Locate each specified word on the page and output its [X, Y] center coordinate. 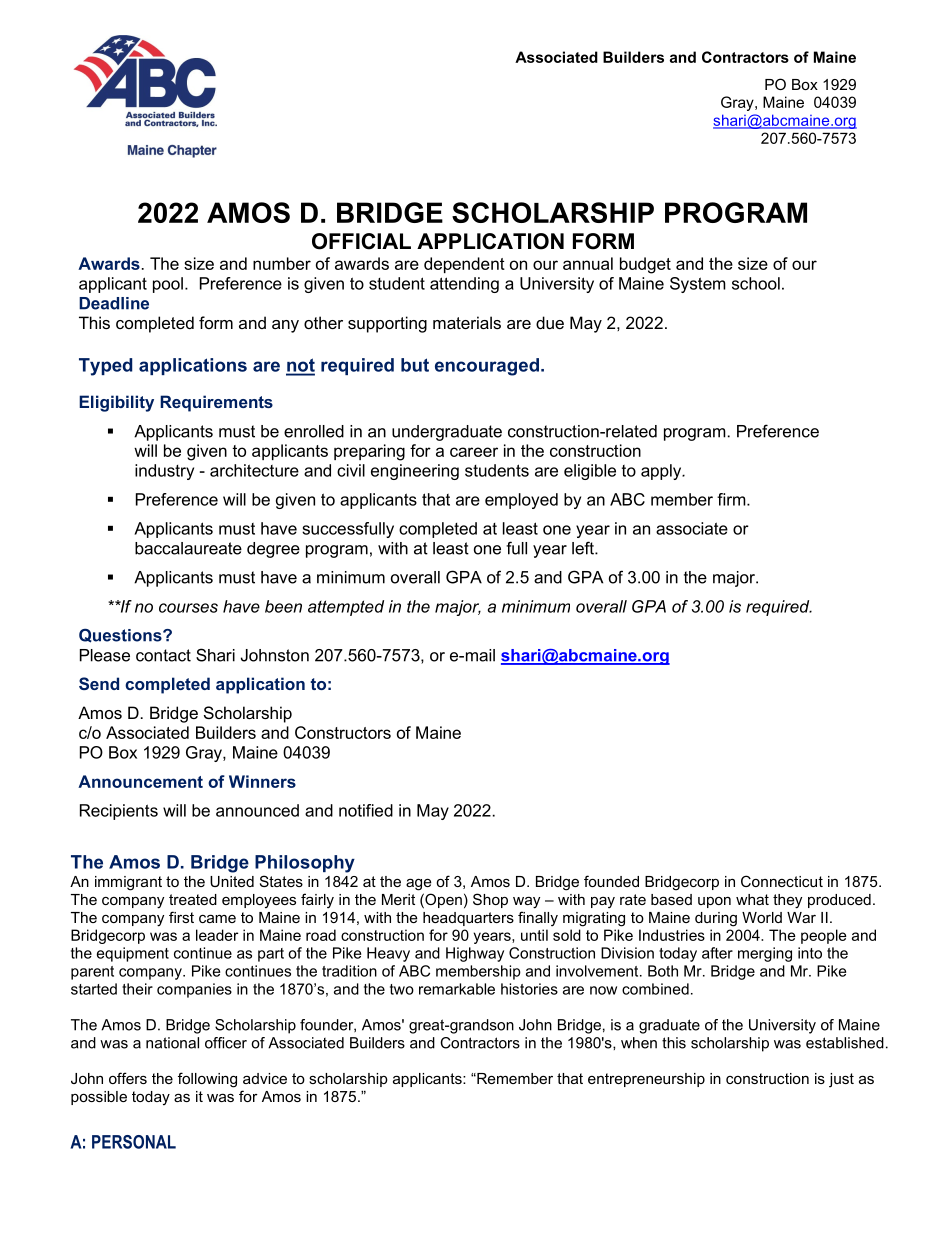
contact [163, 655]
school [756, 283]
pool [168, 285]
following [207, 1080]
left [584, 548]
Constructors [343, 732]
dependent [464, 265]
